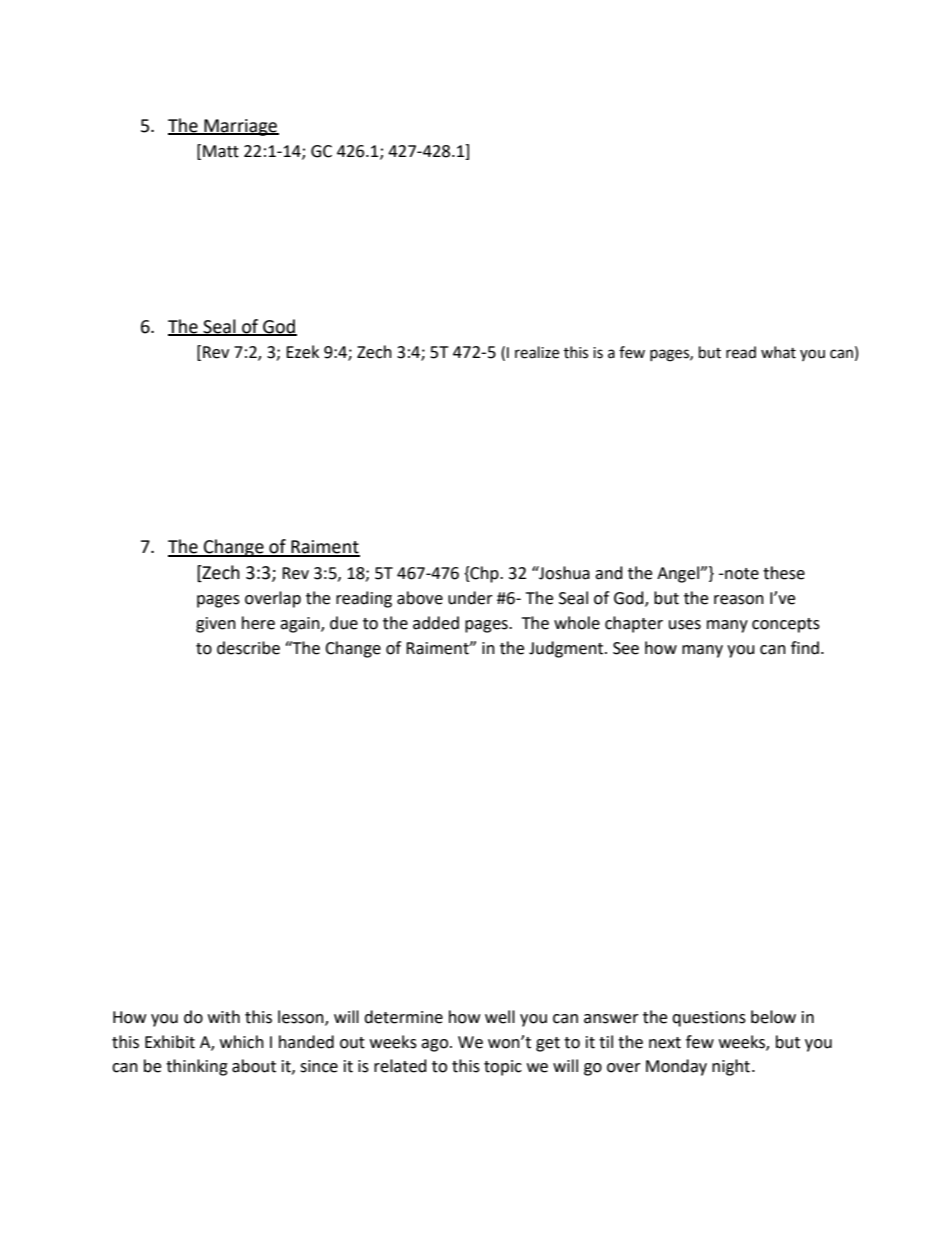 The height and width of the image is (1233, 952). Describe the element at coordinates (240, 127) in the image. I see `Marriage` at that location.
